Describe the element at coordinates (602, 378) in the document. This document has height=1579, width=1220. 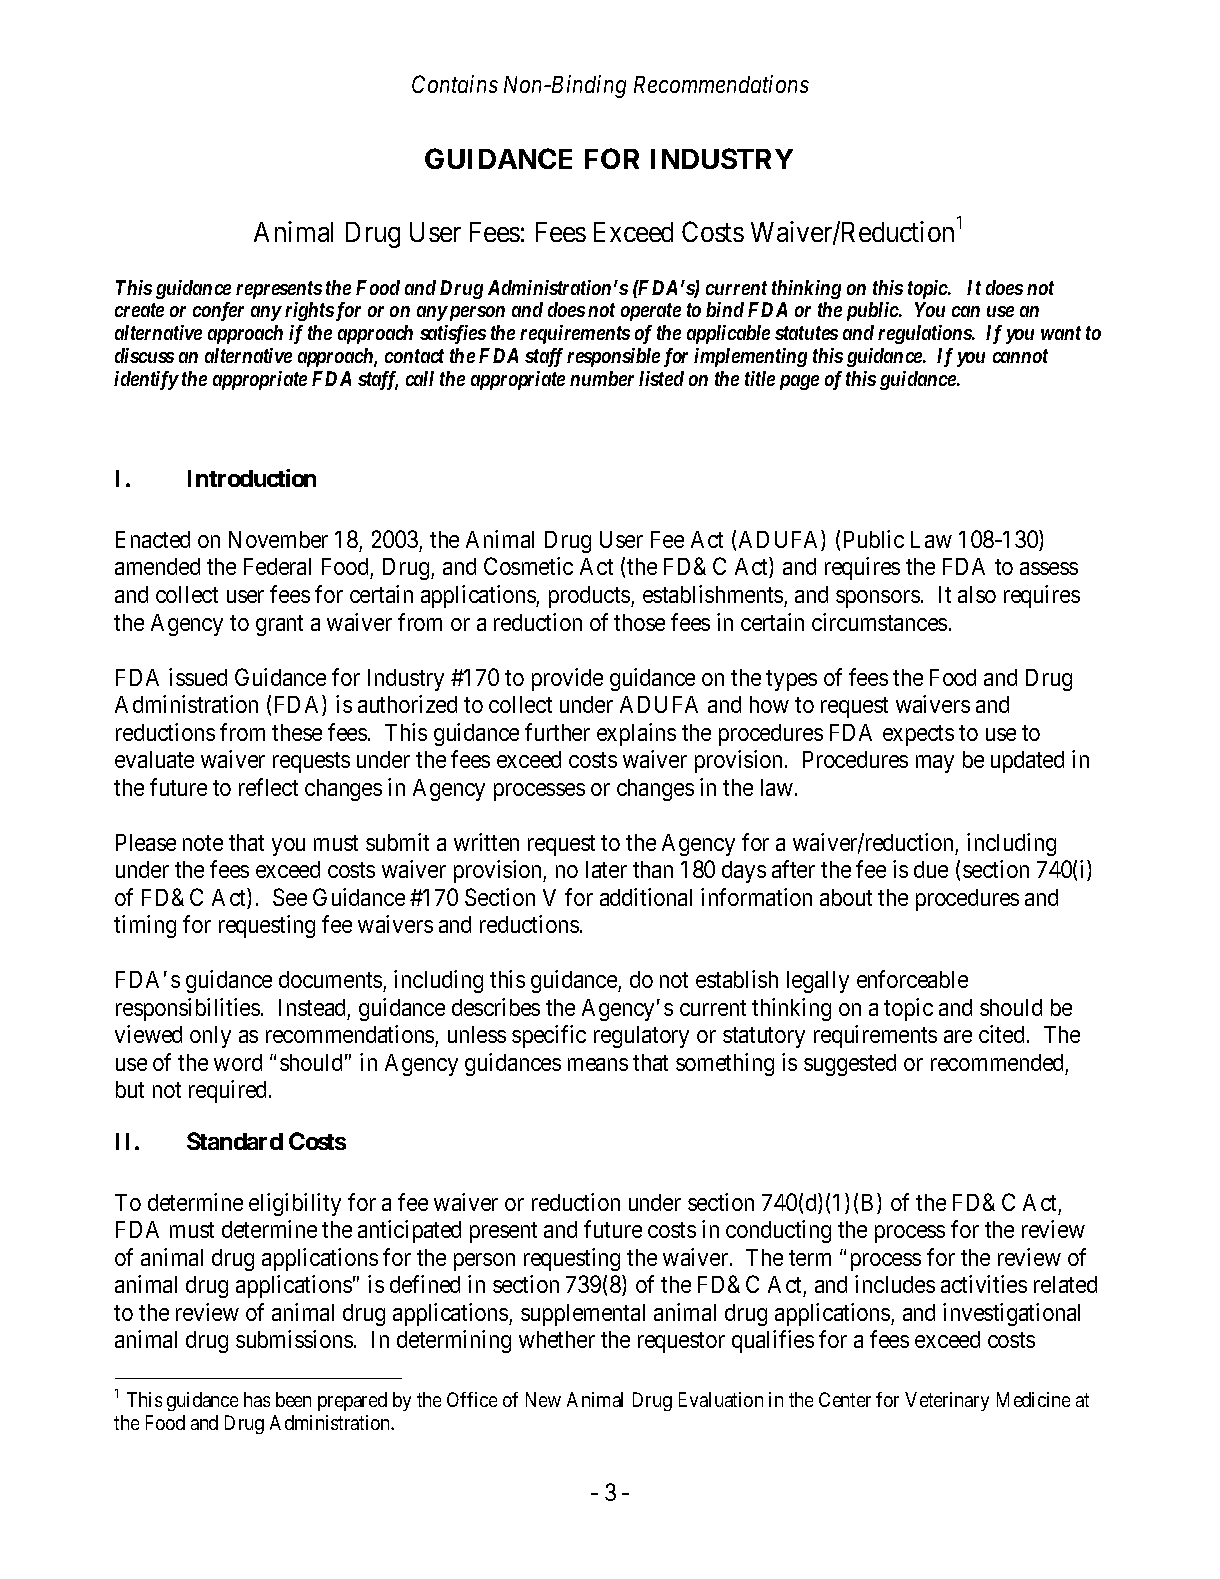
I see `number` at that location.
